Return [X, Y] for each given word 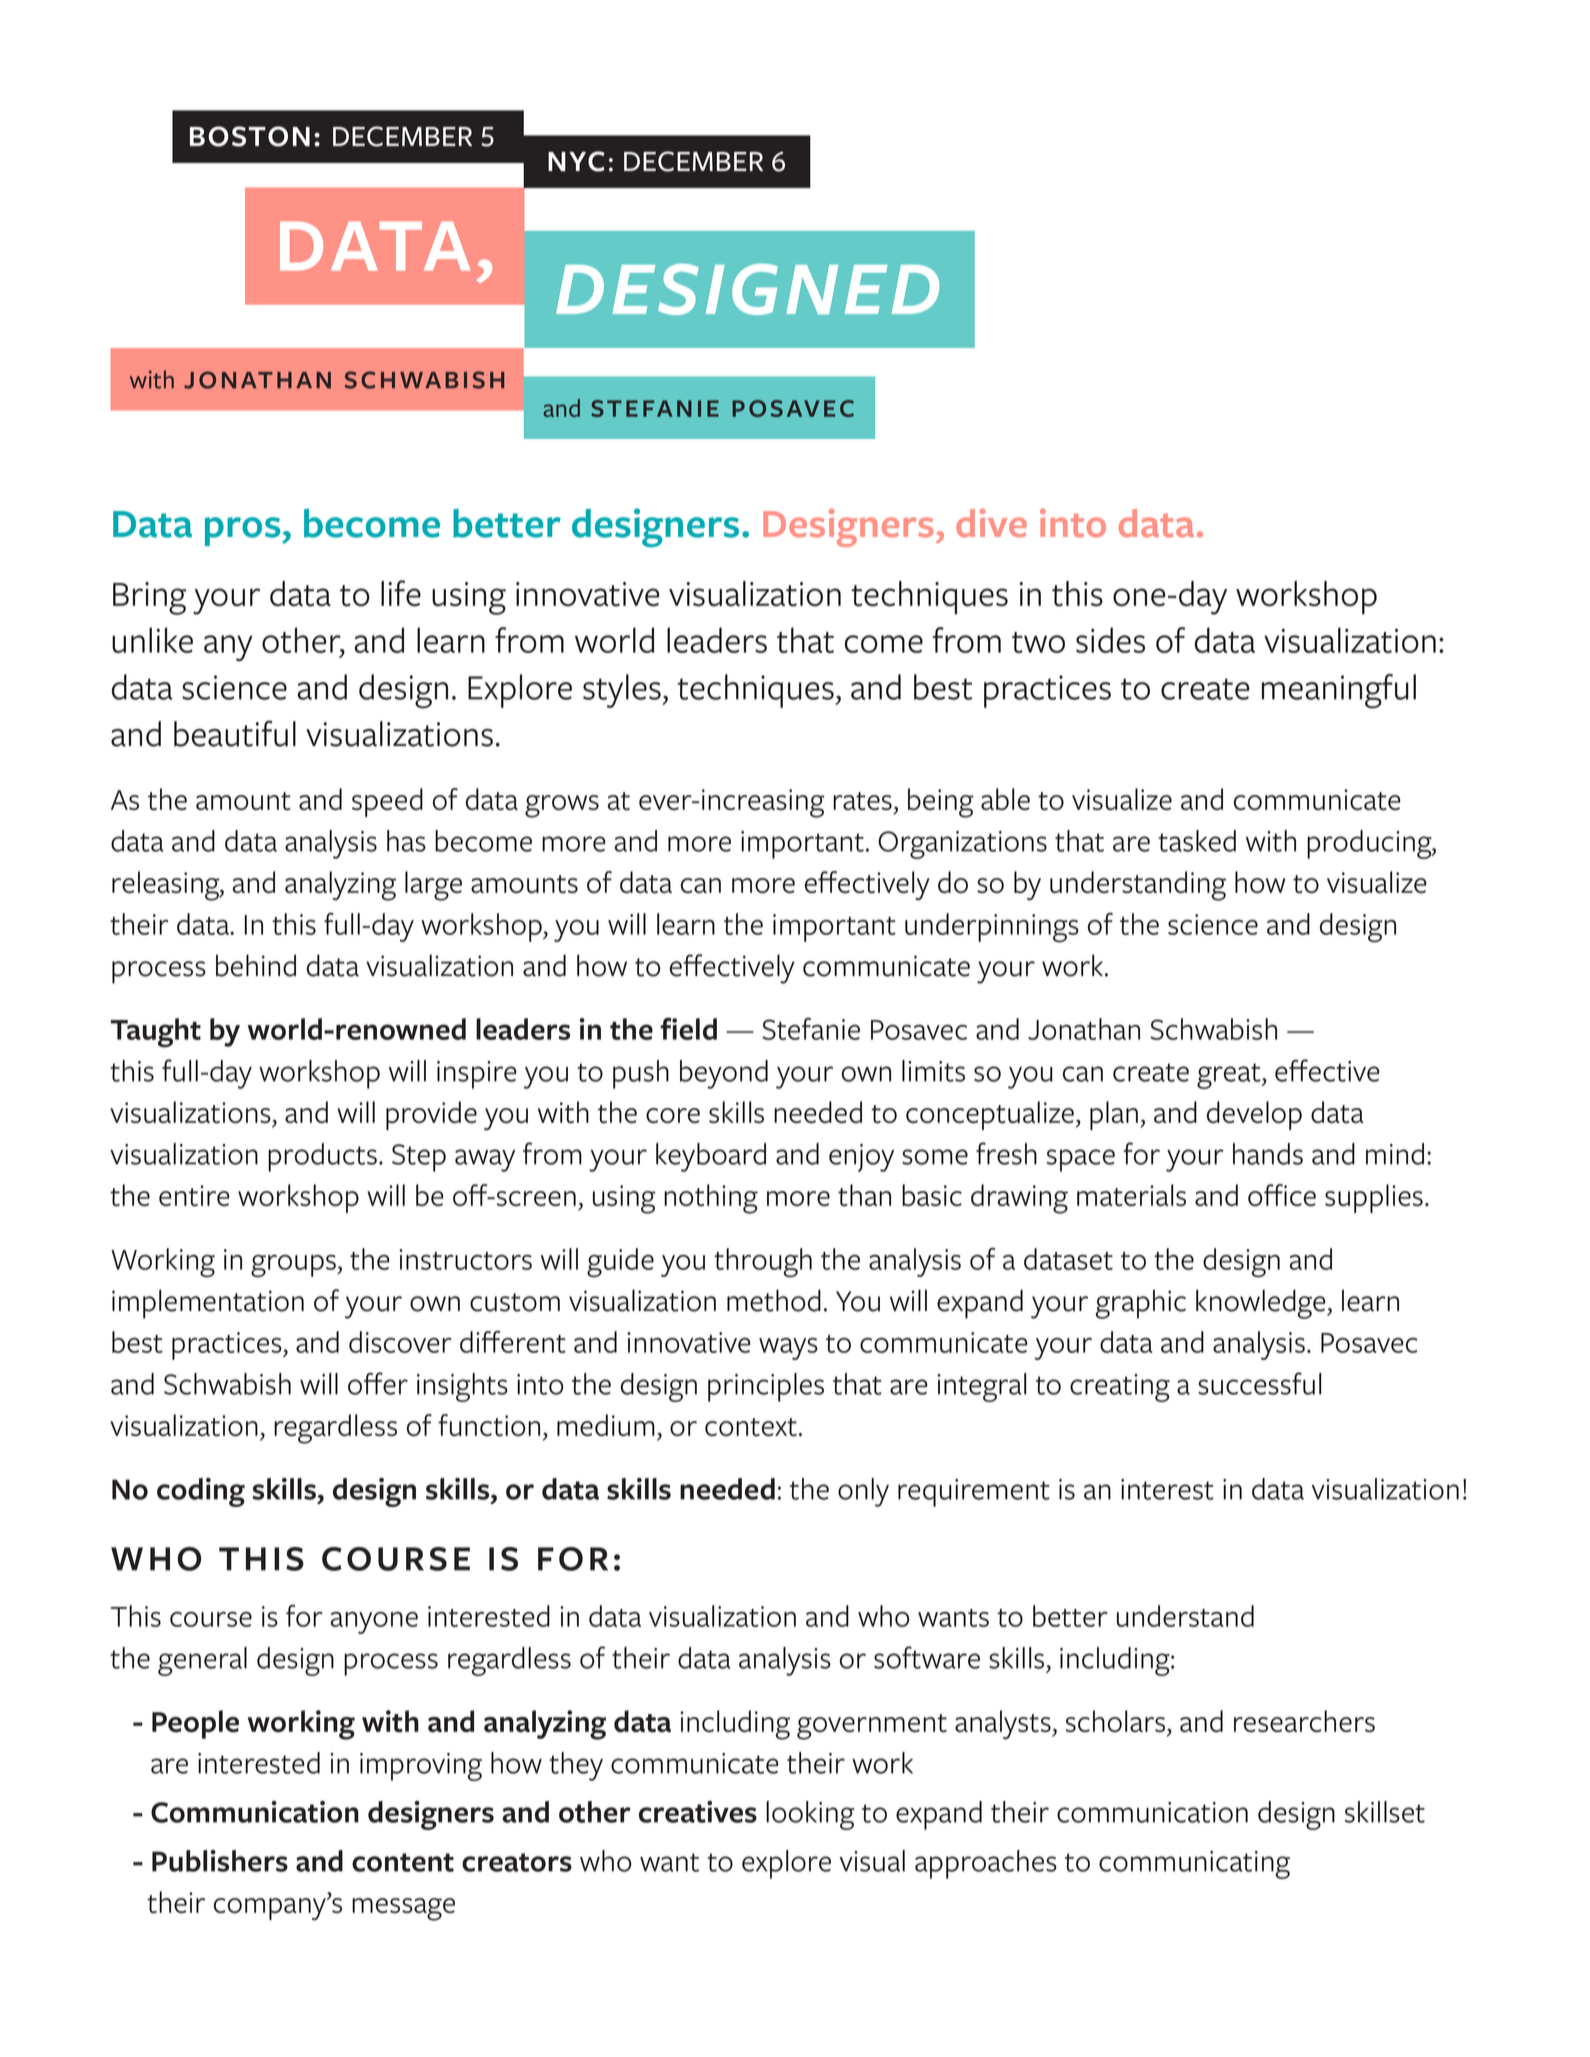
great [1230, 1076]
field [688, 1029]
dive [991, 523]
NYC [576, 161]
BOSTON [250, 136]
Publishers [220, 1861]
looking [810, 1815]
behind [256, 965]
